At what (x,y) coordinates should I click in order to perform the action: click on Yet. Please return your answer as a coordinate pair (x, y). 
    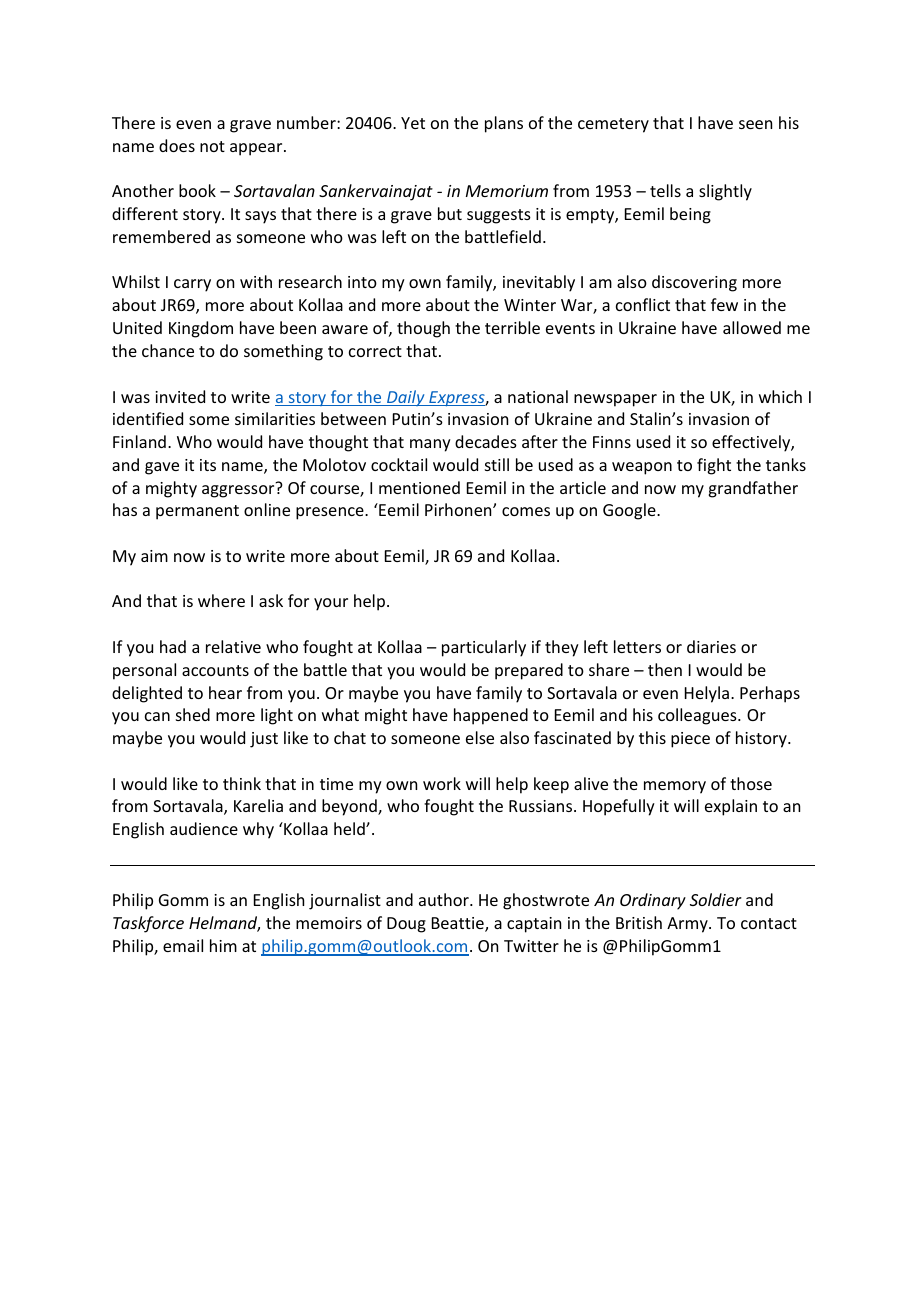
    Looking at the image, I should click on (413, 123).
